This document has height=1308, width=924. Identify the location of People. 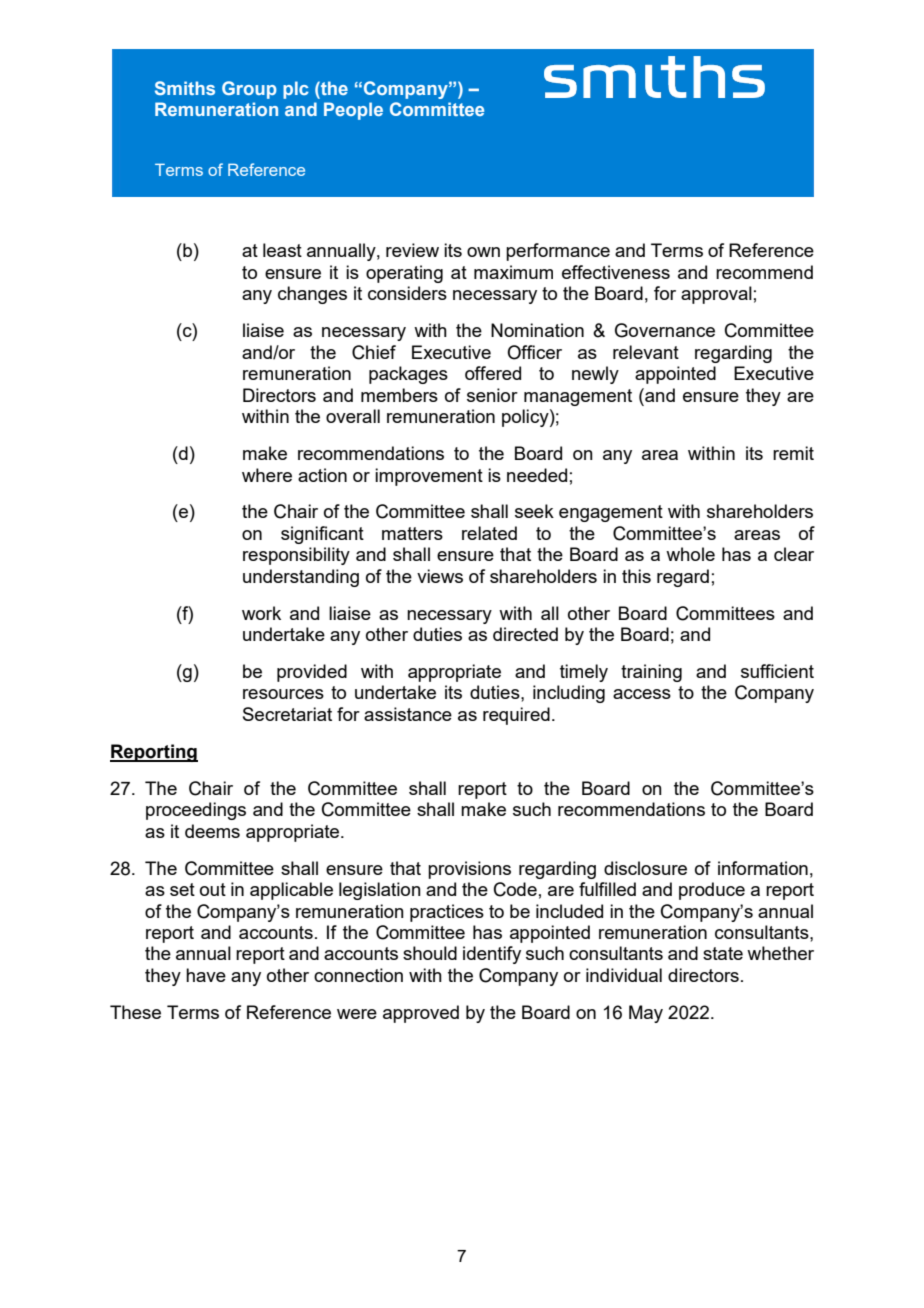
(353, 111).
